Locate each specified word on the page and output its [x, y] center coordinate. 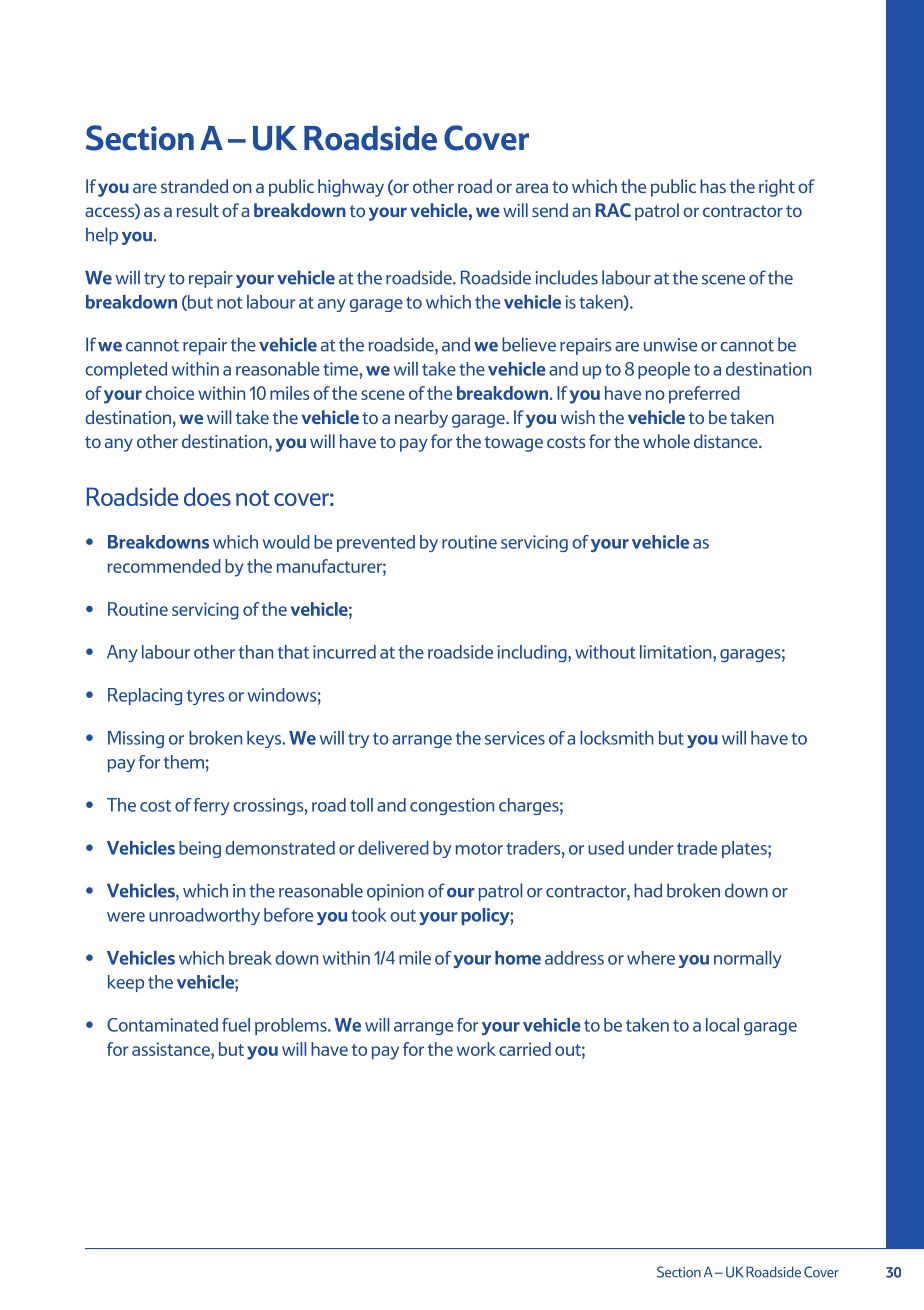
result [197, 210]
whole [666, 441]
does [207, 496]
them [184, 762]
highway [351, 188]
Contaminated [162, 1025]
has [713, 186]
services [515, 738]
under [651, 848]
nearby [421, 419]
